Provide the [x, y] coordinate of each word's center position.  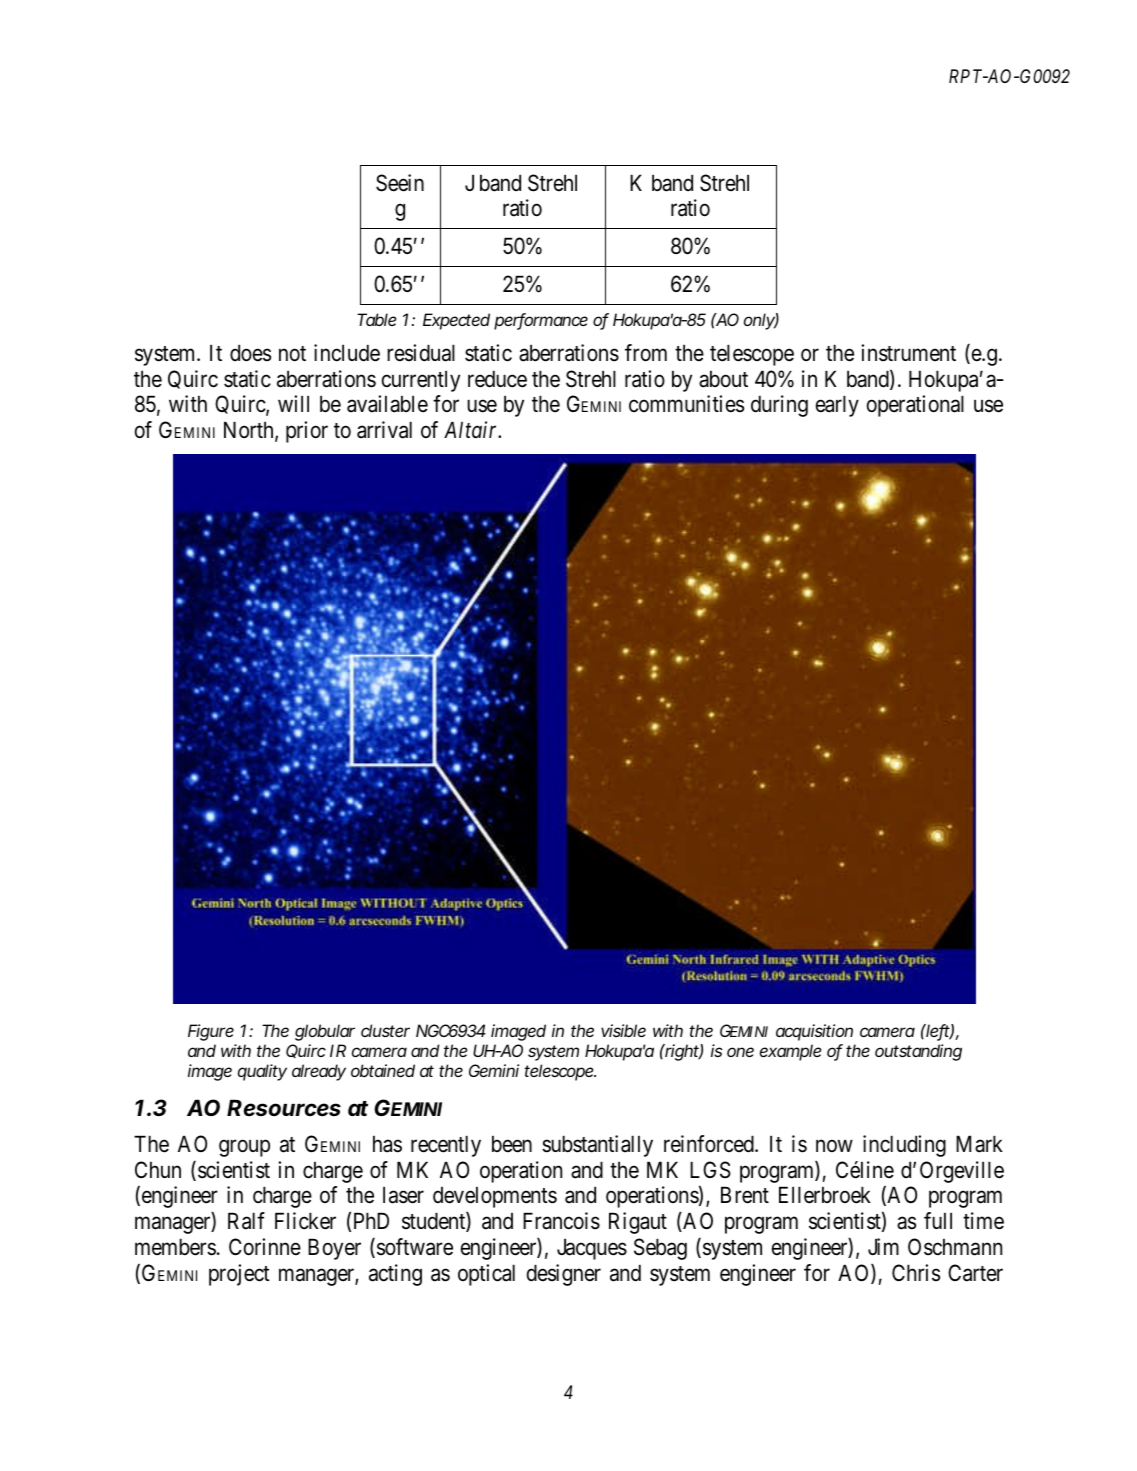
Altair [472, 430]
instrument [908, 353]
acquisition [814, 1032]
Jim [883, 1246]
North [250, 431]
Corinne [265, 1247]
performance [541, 321]
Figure [211, 1032]
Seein [400, 183]
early [837, 406]
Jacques [592, 1249]
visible [623, 1030]
